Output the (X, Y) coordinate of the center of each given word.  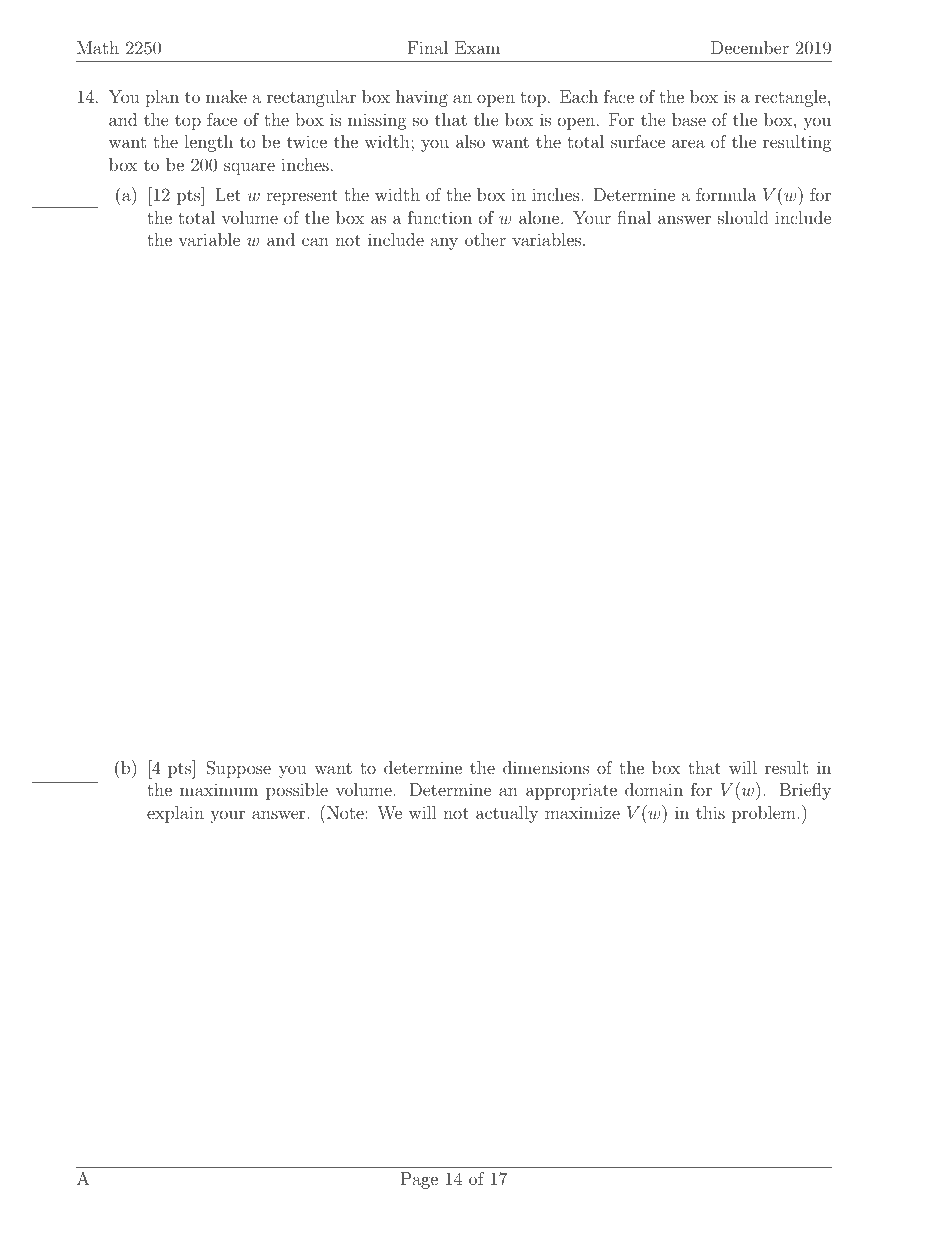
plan (162, 98)
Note (345, 812)
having (422, 98)
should (743, 217)
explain (175, 814)
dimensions (546, 767)
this (710, 812)
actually (507, 814)
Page (419, 1180)
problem (764, 814)
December (750, 47)
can (315, 241)
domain (654, 789)
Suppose (238, 769)
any (444, 243)
